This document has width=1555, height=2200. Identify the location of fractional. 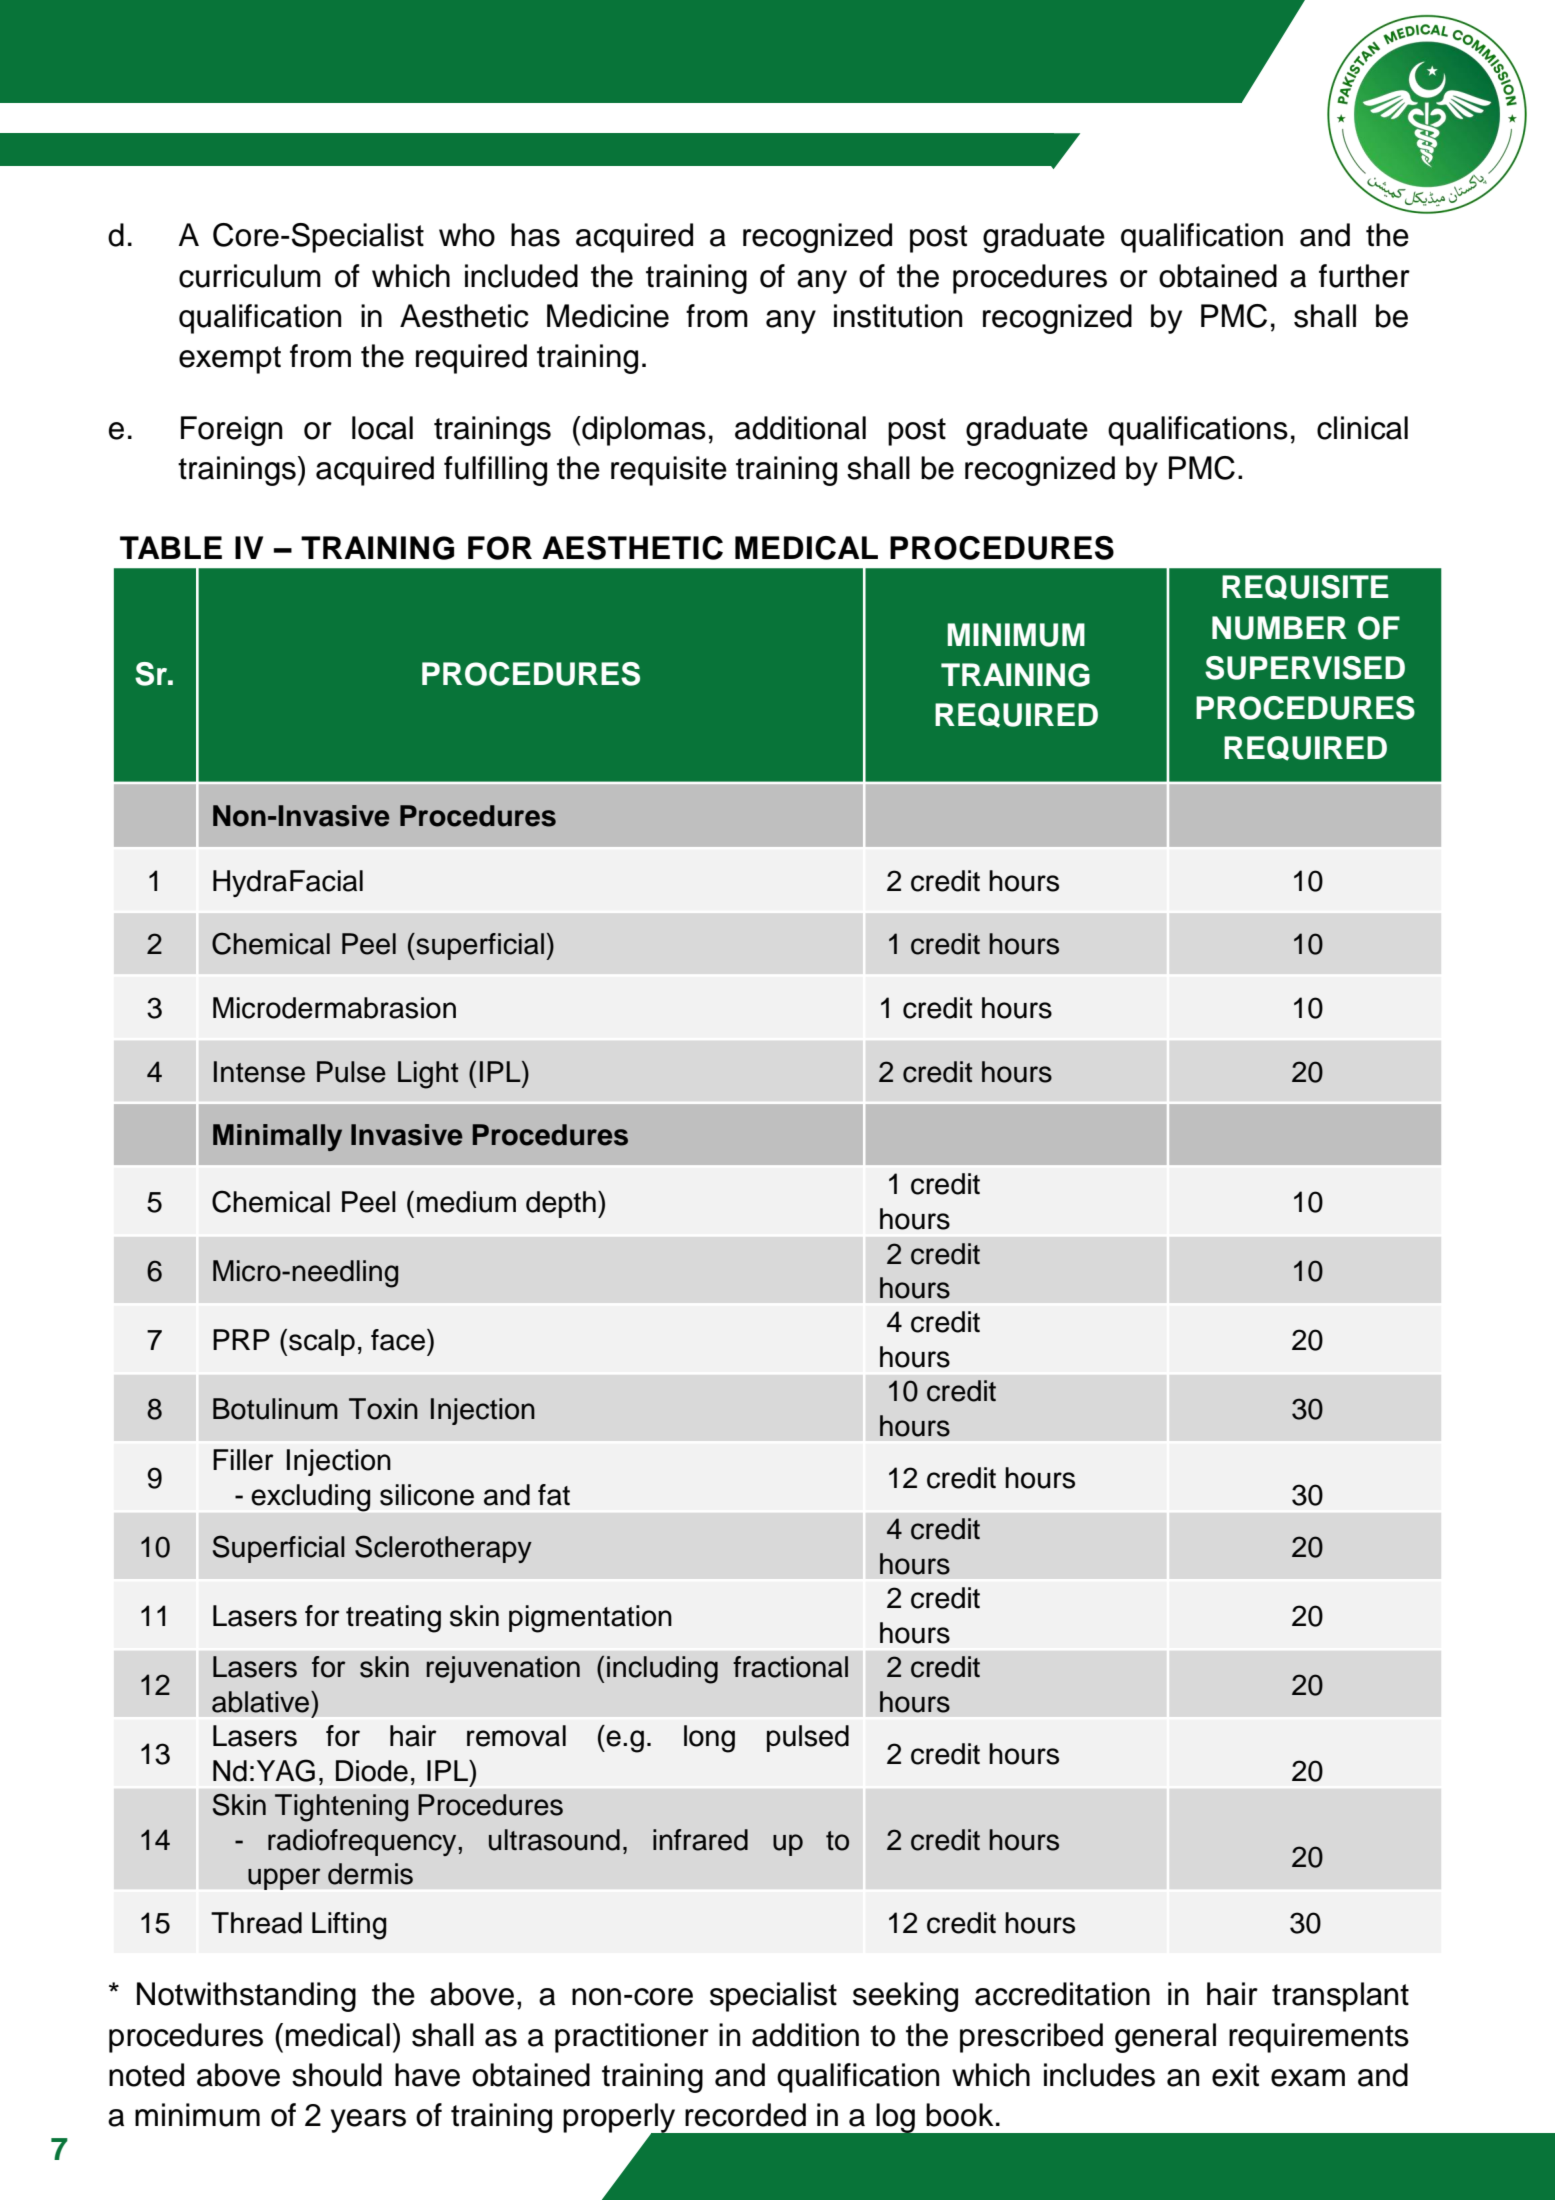
(790, 1667).
